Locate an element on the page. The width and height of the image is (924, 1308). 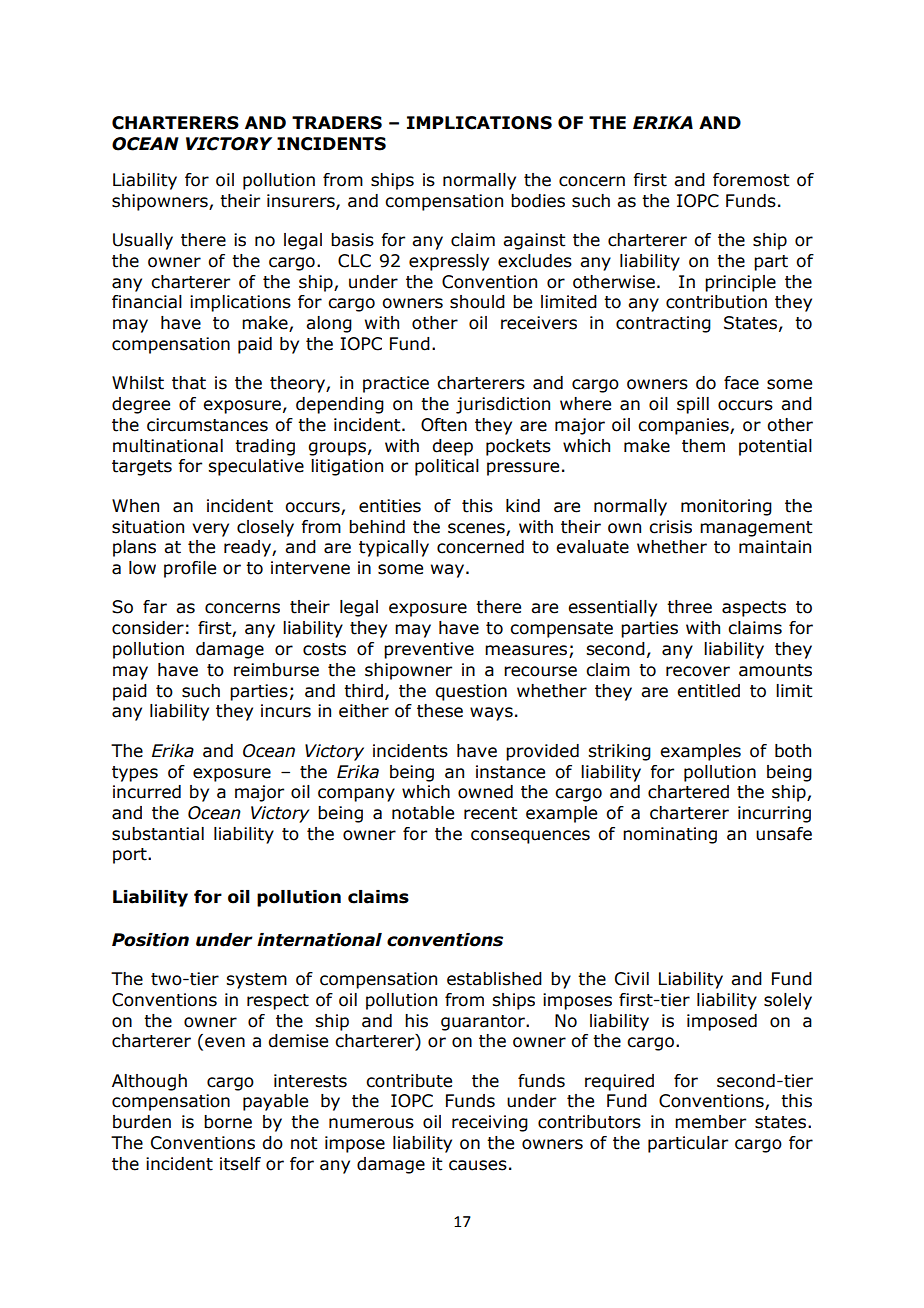
consider is located at coordinates (148, 628).
